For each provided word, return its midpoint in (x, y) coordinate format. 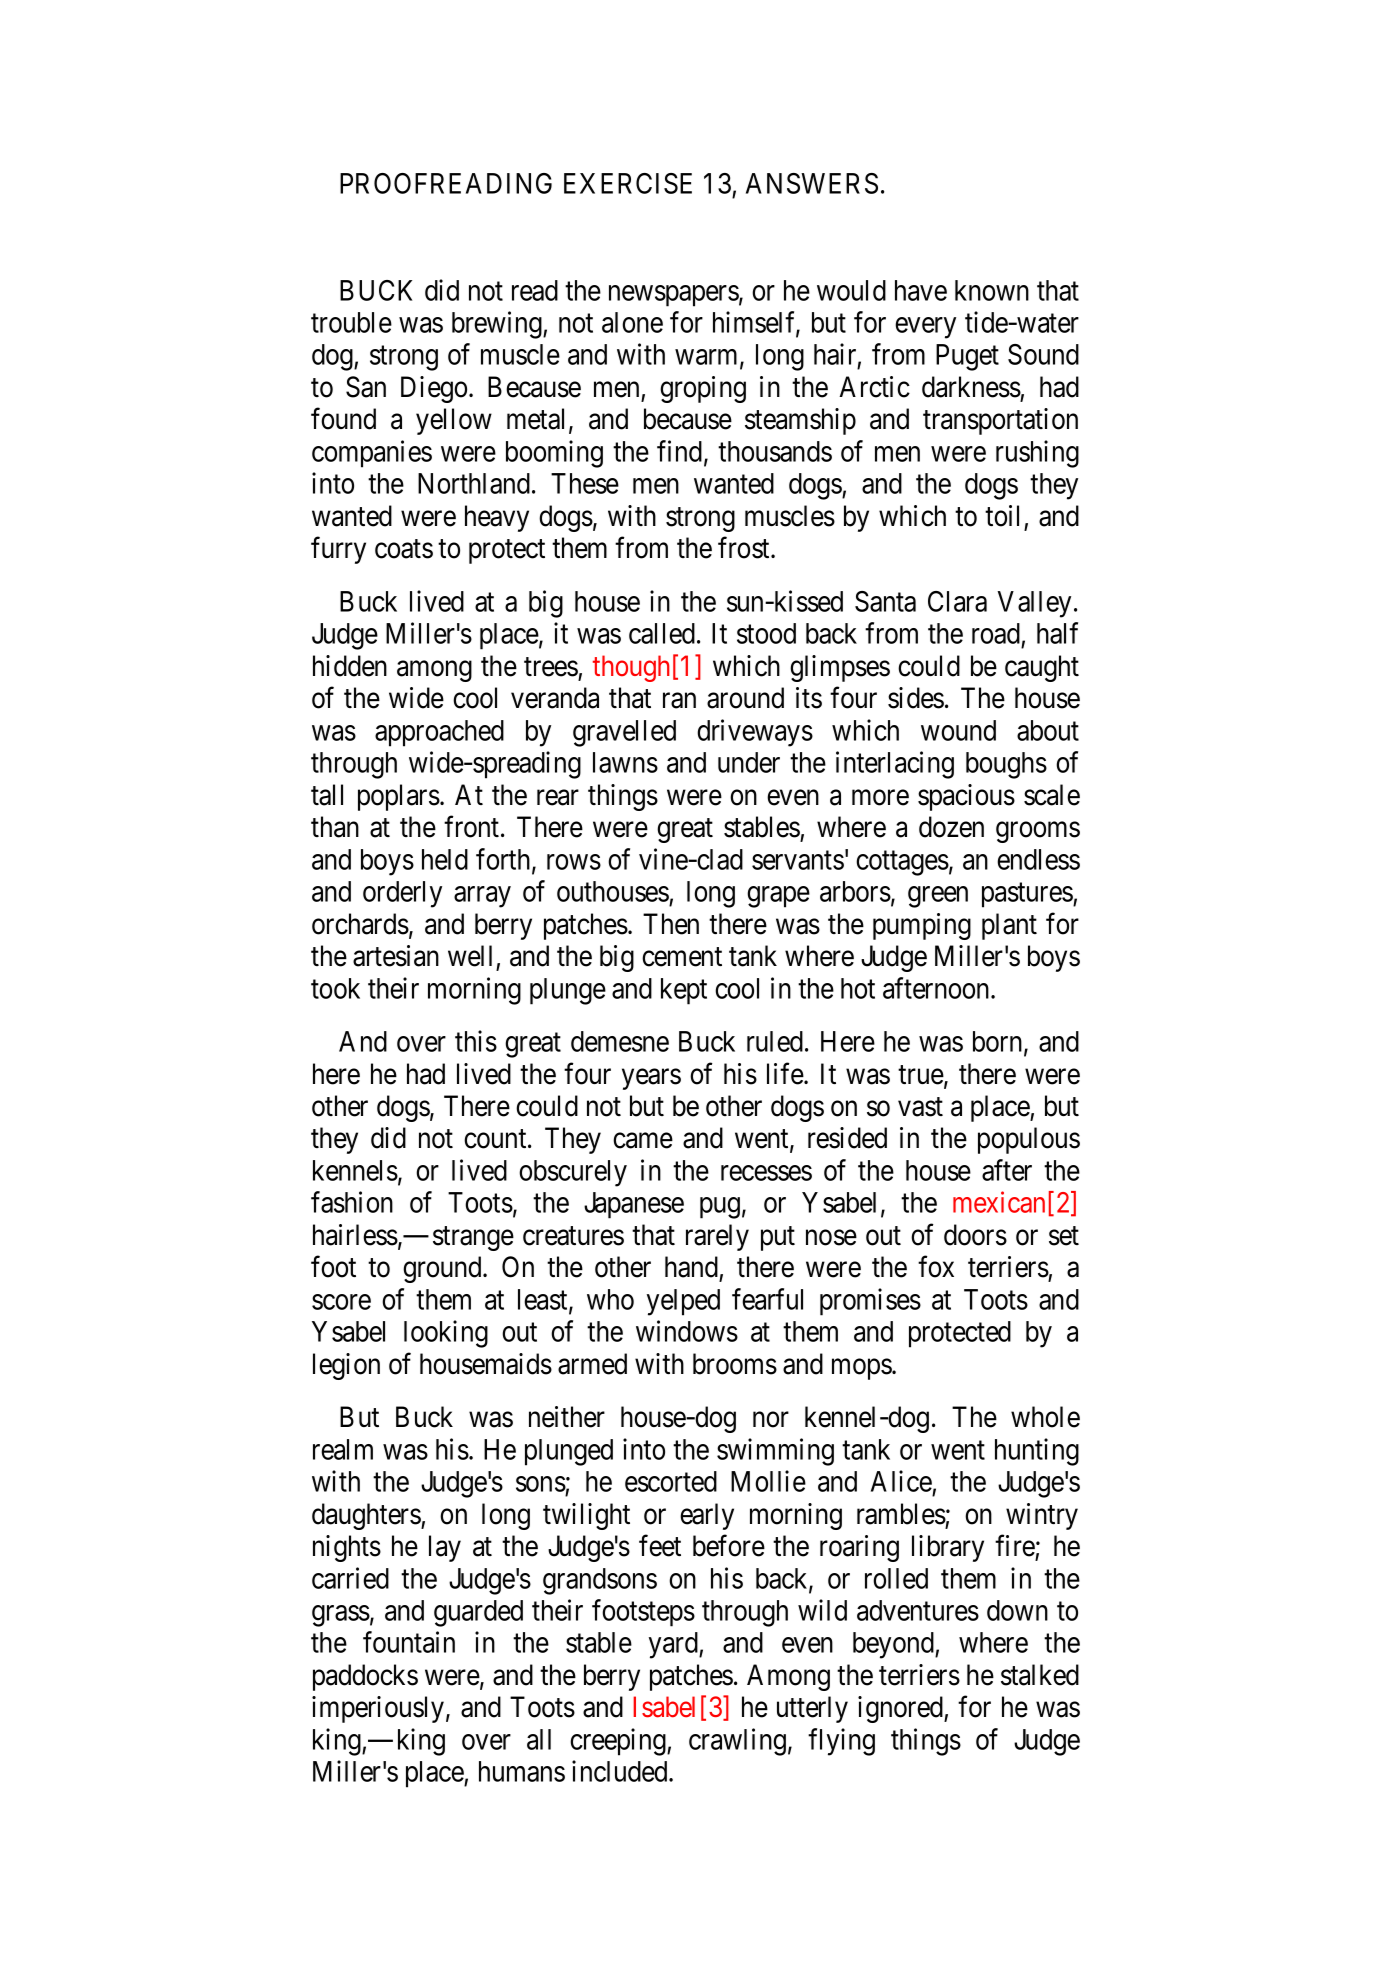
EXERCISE (628, 183)
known (992, 290)
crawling (737, 1742)
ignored (901, 1709)
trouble (351, 322)
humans (522, 1771)
